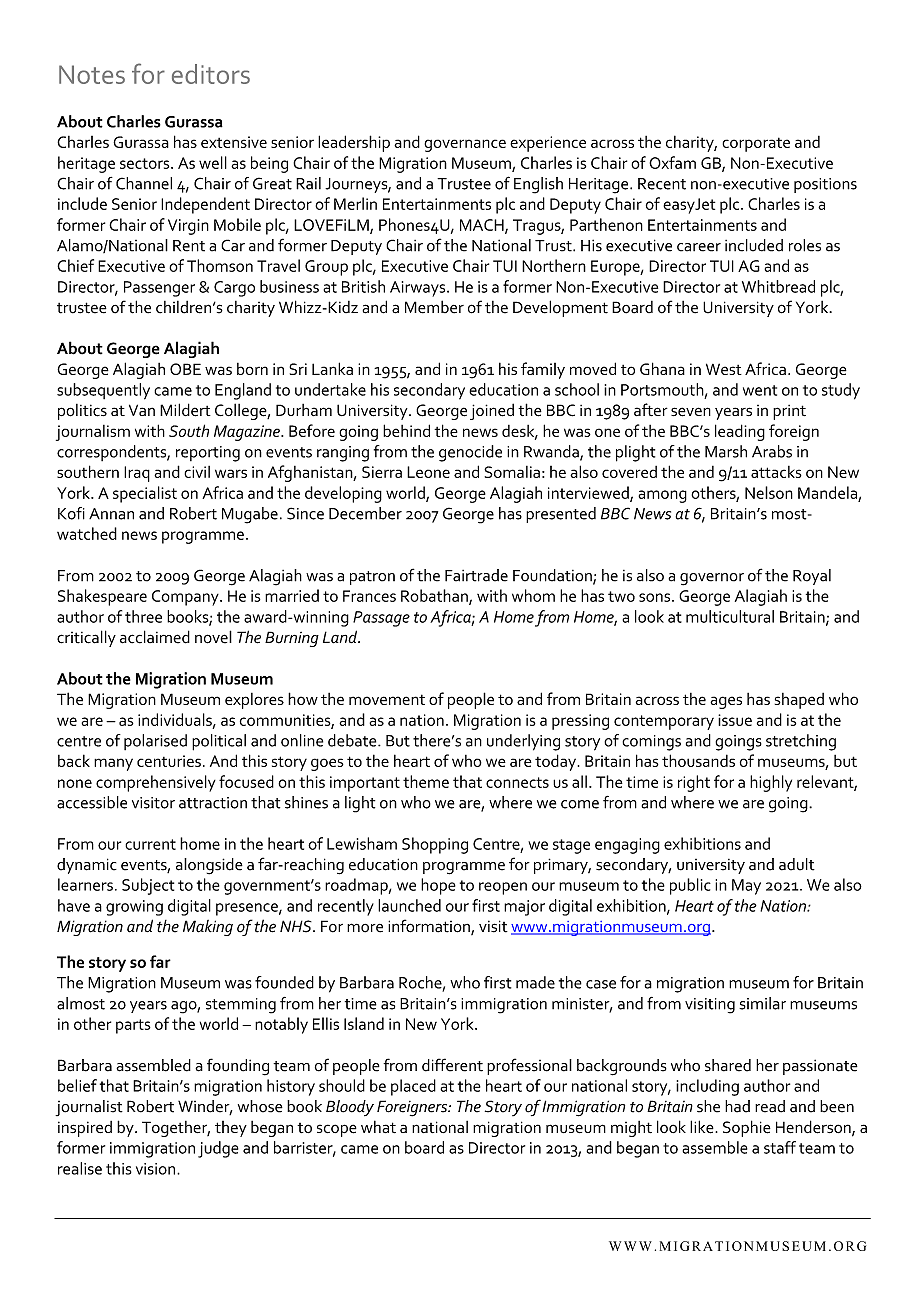  Describe the element at coordinates (756, 144) in the image. I see `corporate` at that location.
